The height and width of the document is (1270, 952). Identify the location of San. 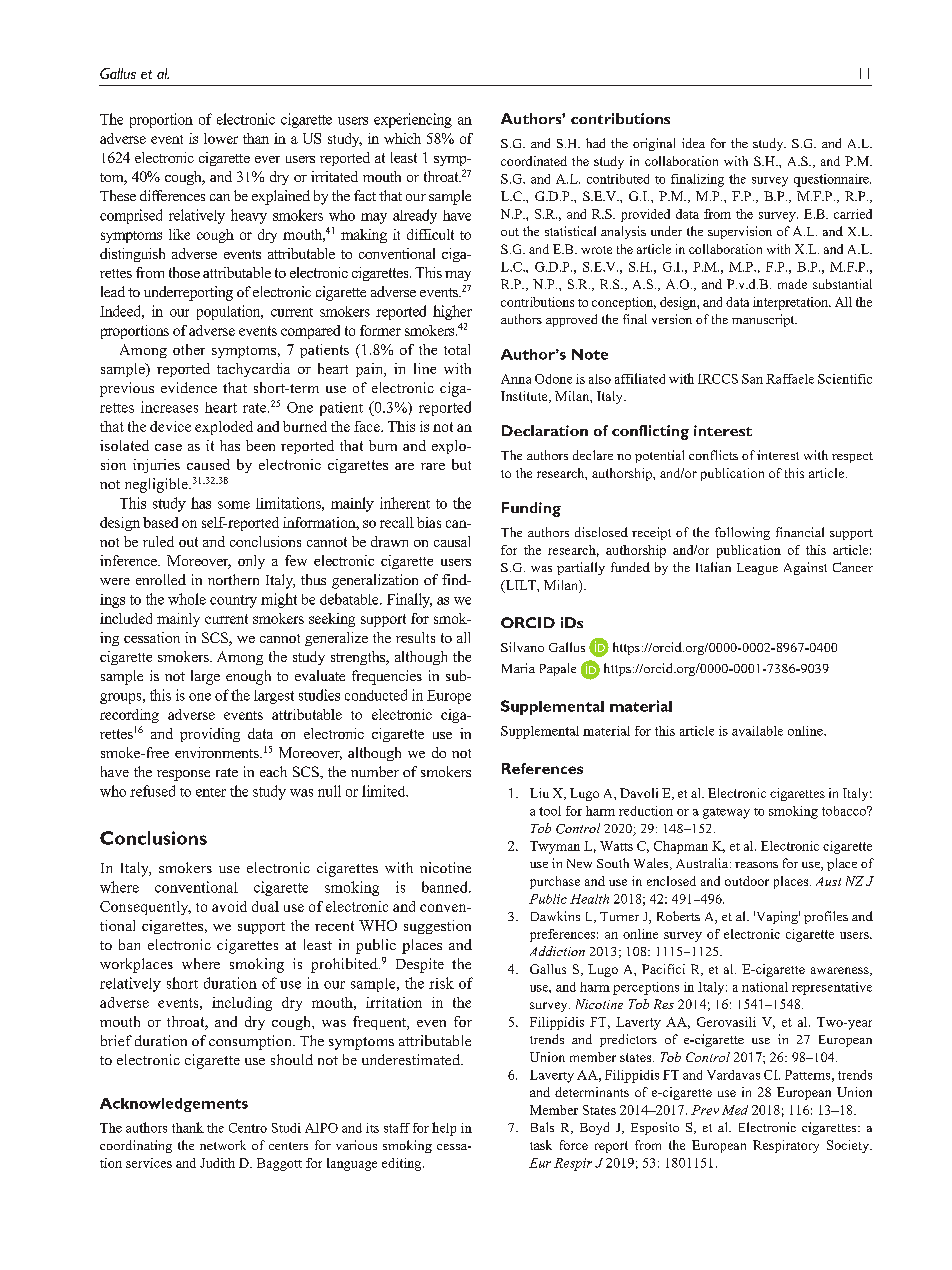
(752, 379).
